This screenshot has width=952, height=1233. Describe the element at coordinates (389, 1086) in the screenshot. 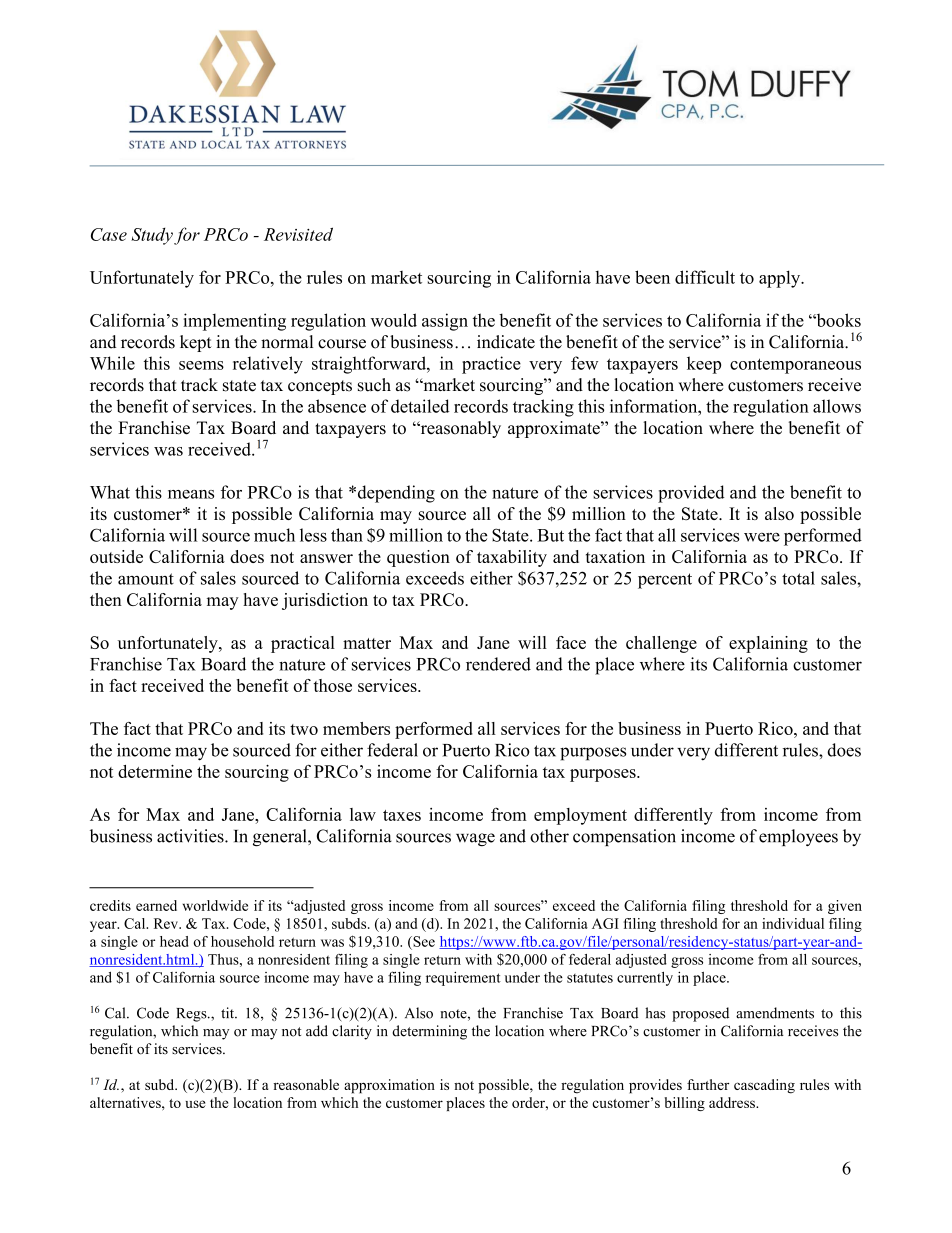

I see `approximation` at that location.
